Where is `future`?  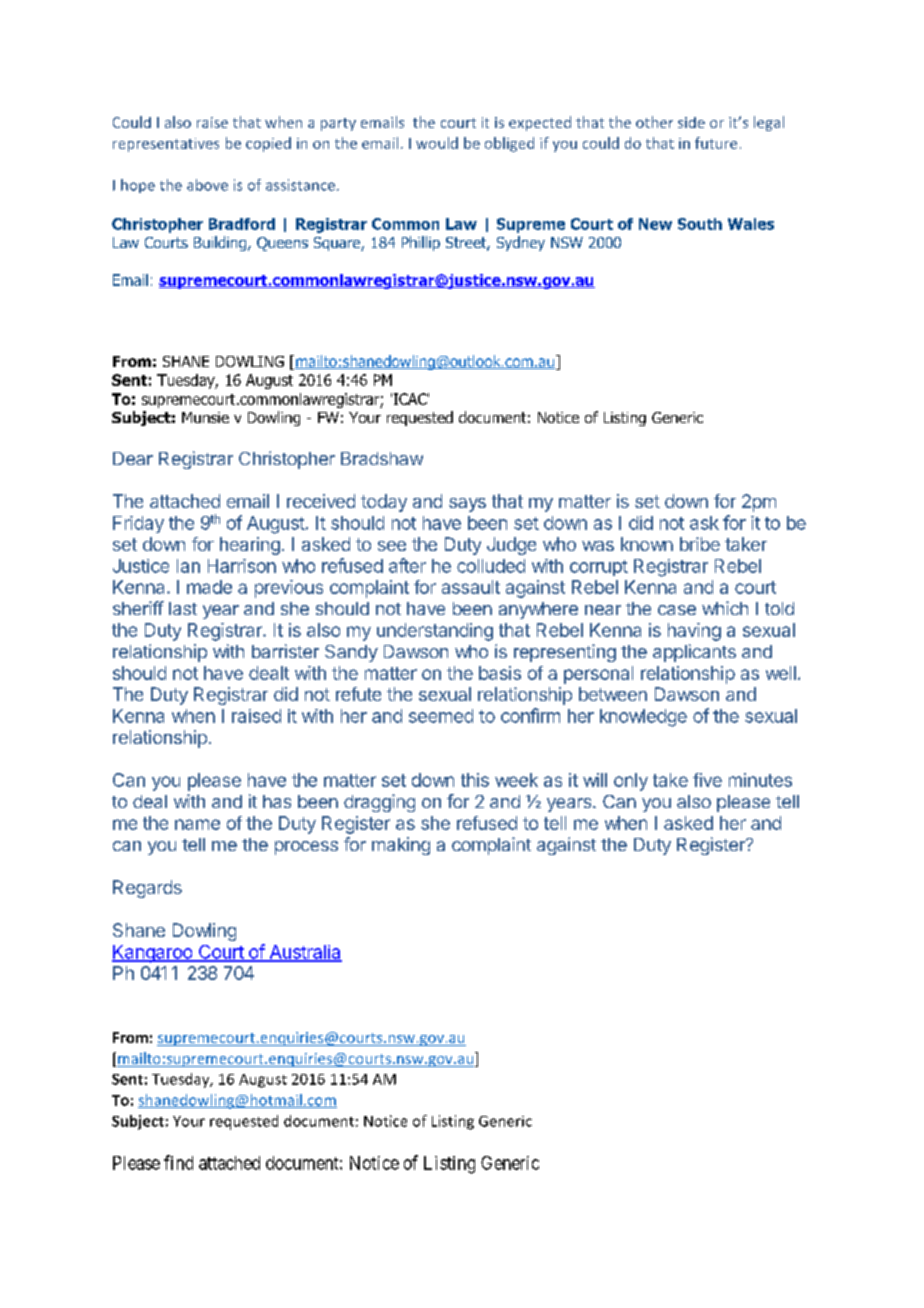 future is located at coordinates (716, 143).
